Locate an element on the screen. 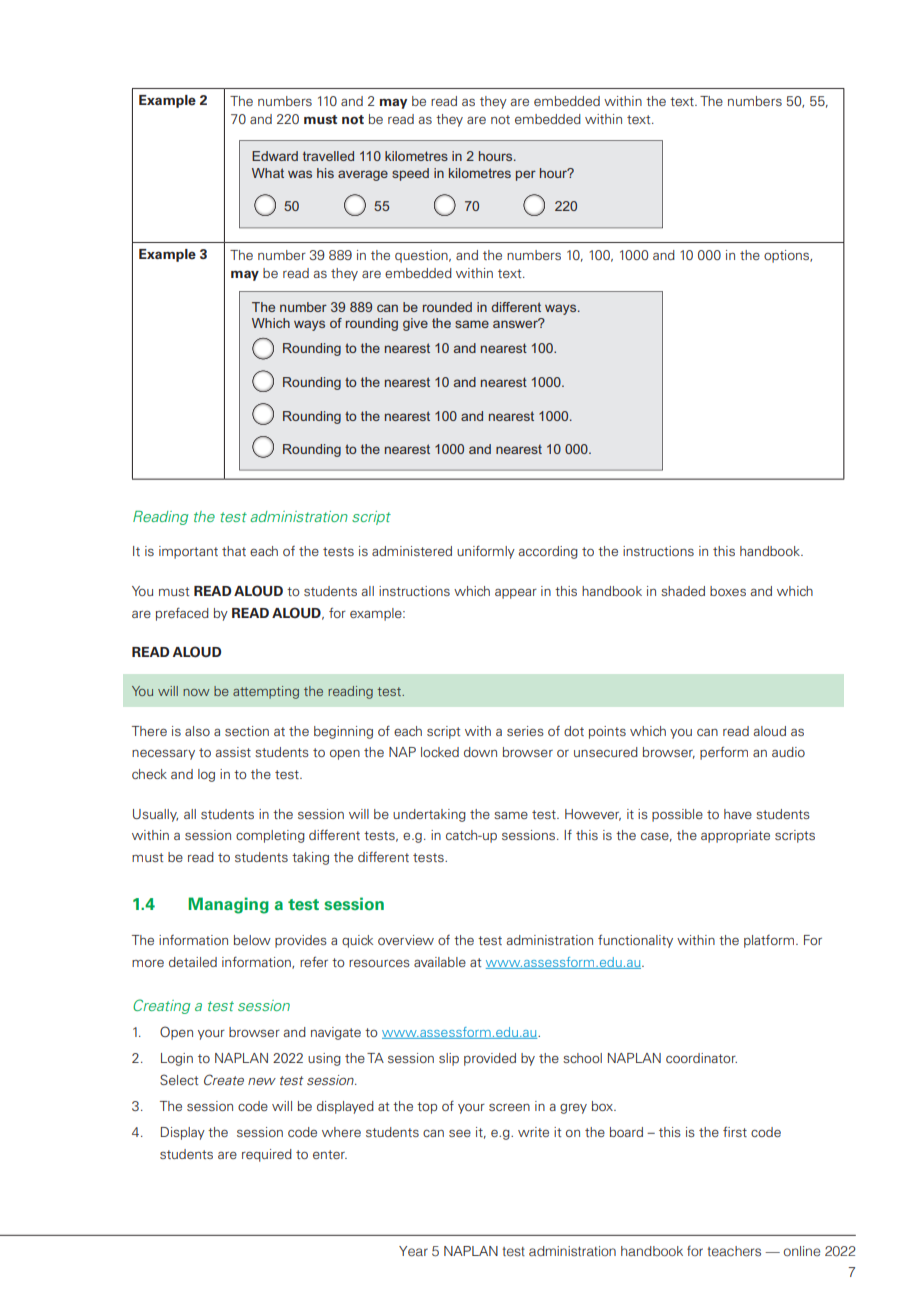  Year is located at coordinates (413, 1251).
